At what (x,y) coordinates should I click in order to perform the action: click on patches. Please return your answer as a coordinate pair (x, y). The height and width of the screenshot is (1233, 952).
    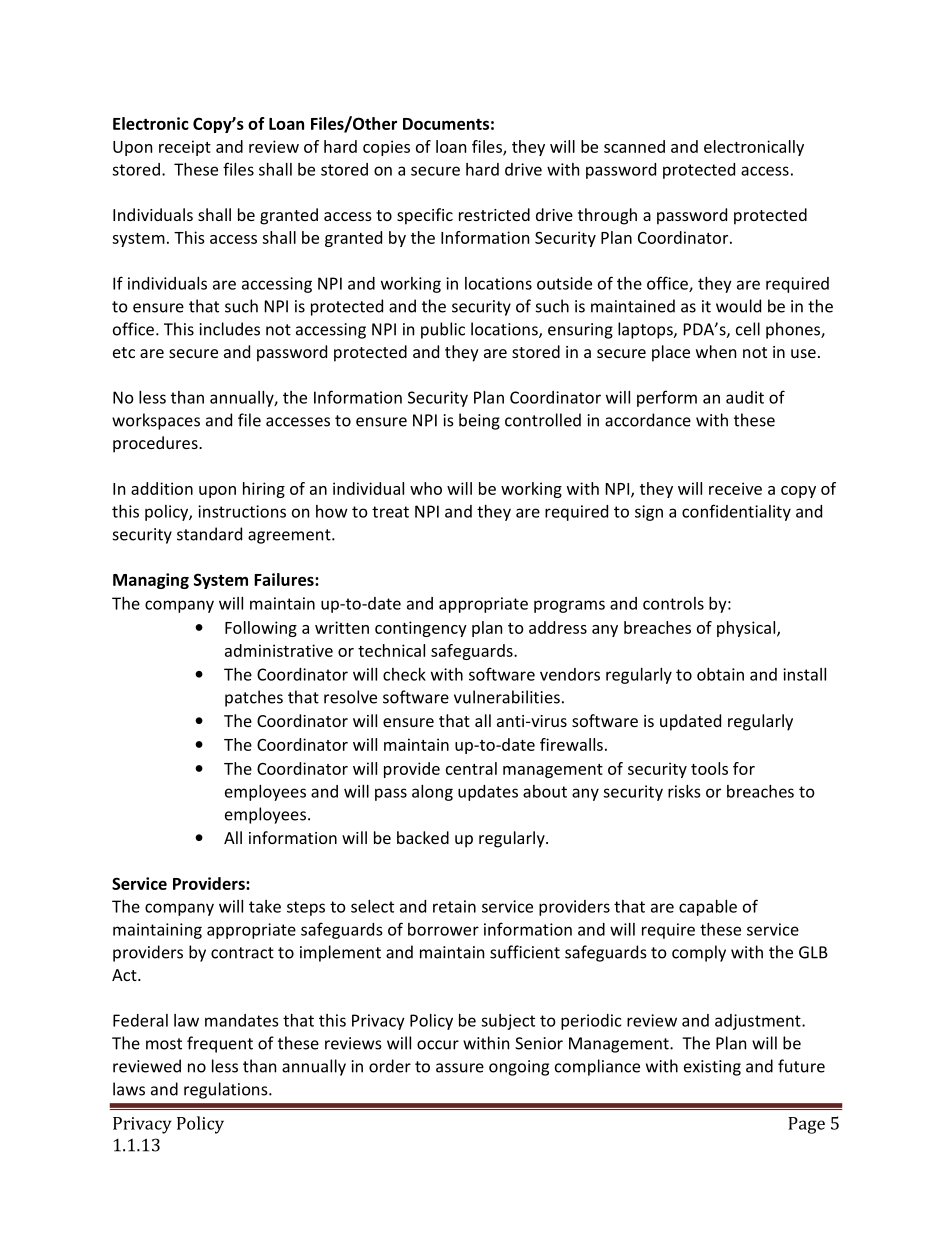
    Looking at the image, I should click on (254, 698).
